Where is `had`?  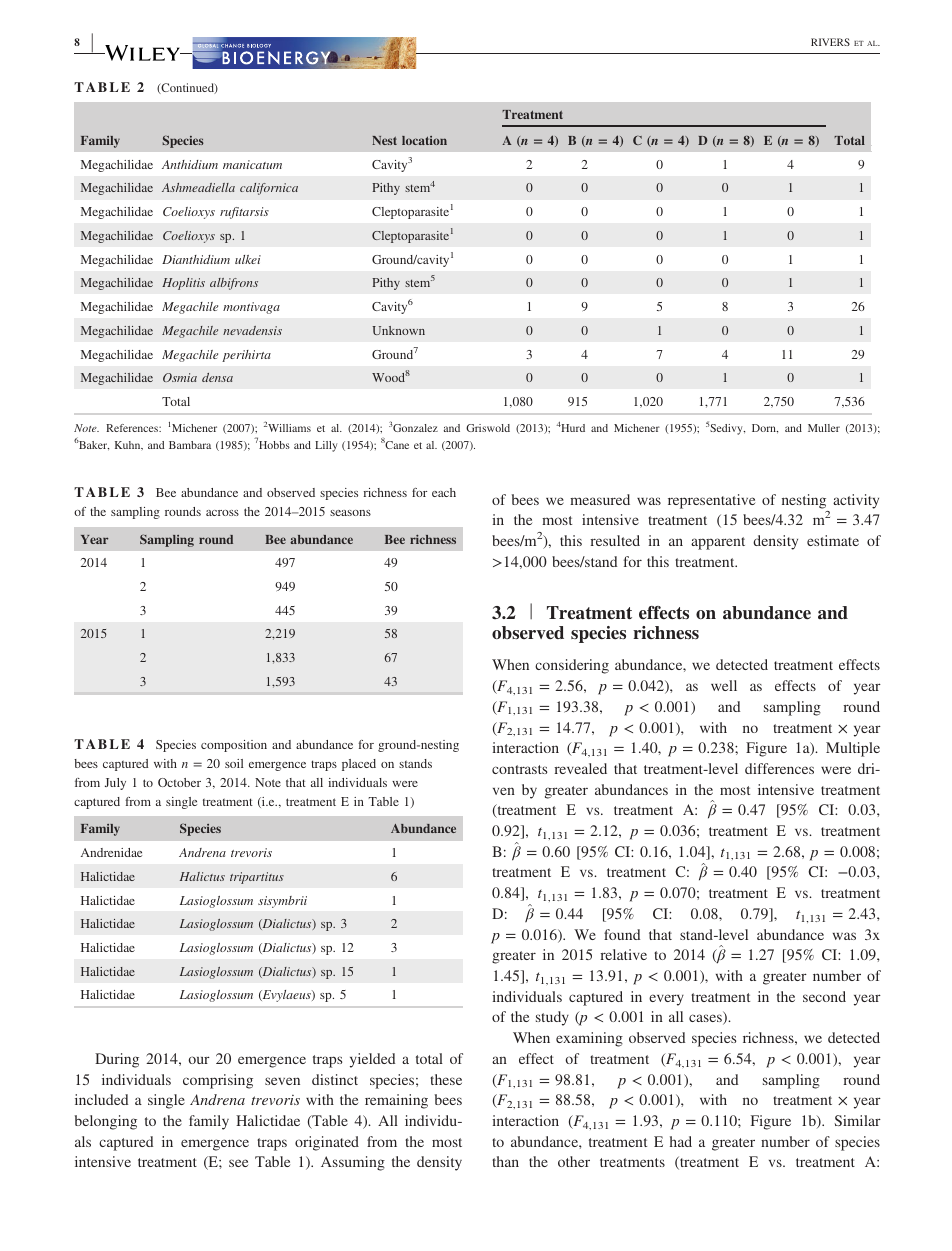 had is located at coordinates (681, 1141).
